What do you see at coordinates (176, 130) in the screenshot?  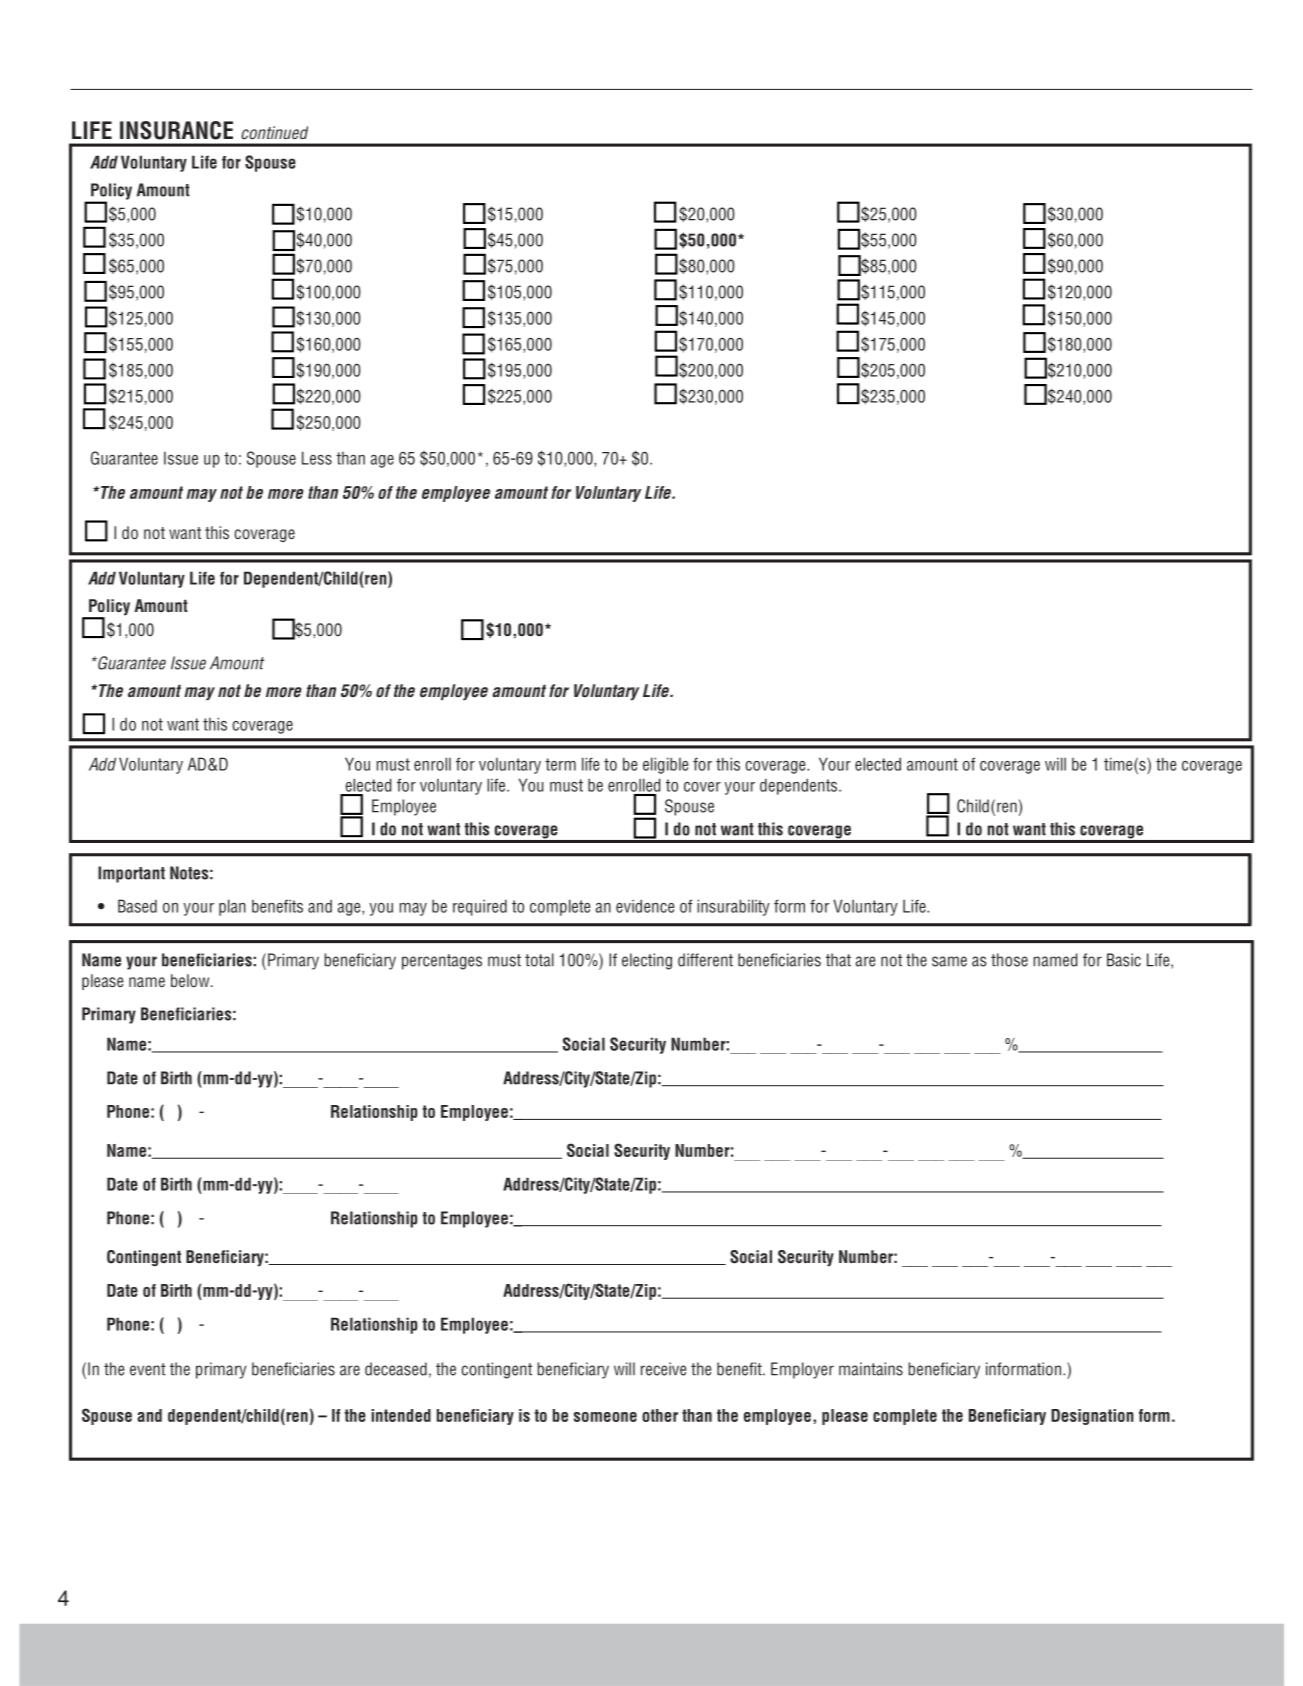 I see `INSURANCE` at bounding box center [176, 130].
